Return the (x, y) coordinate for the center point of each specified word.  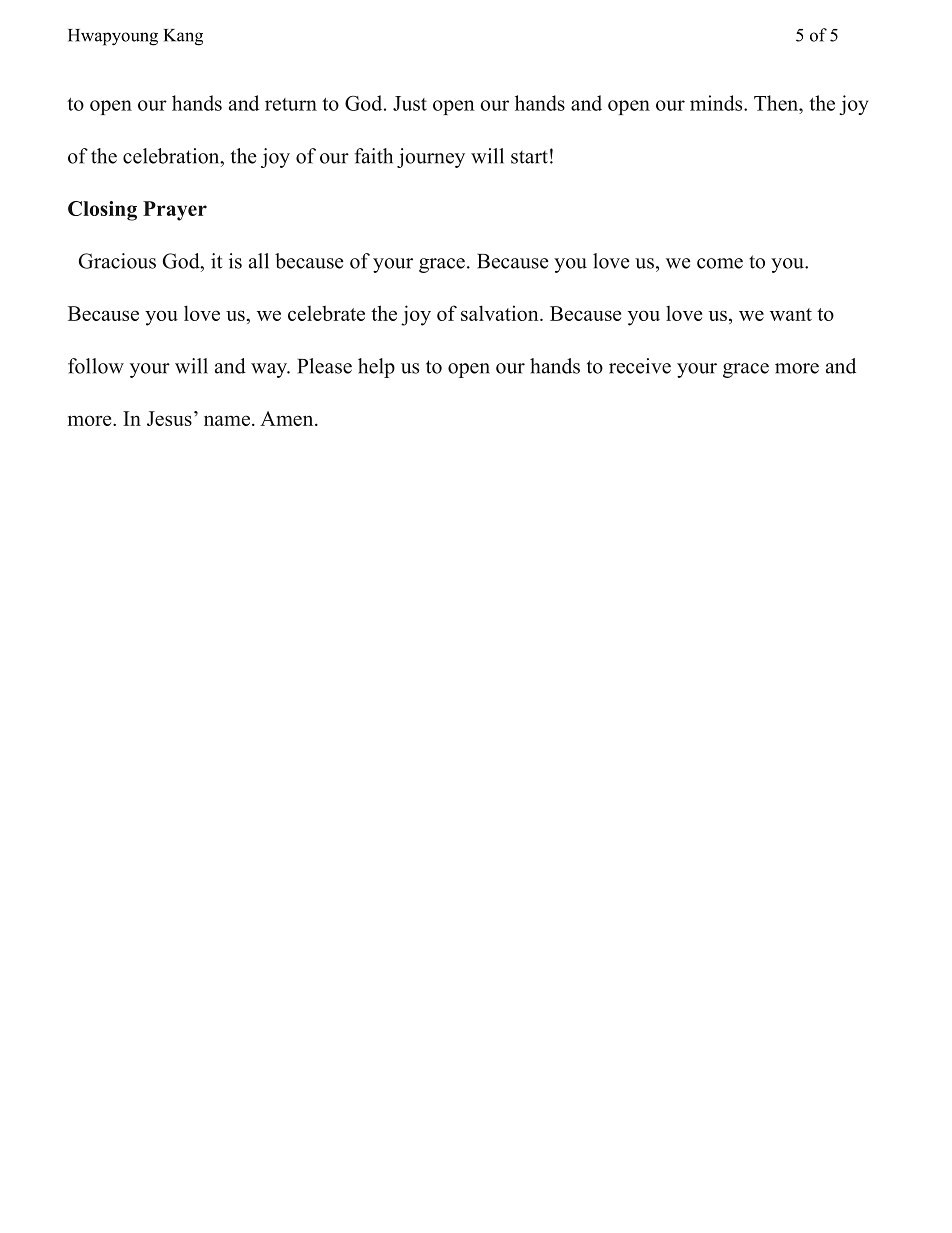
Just (410, 103)
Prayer (175, 211)
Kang (183, 37)
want (791, 314)
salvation (501, 313)
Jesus (169, 418)
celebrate (326, 313)
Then (777, 103)
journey (431, 158)
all (259, 261)
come (720, 263)
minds (717, 103)
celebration (172, 156)
